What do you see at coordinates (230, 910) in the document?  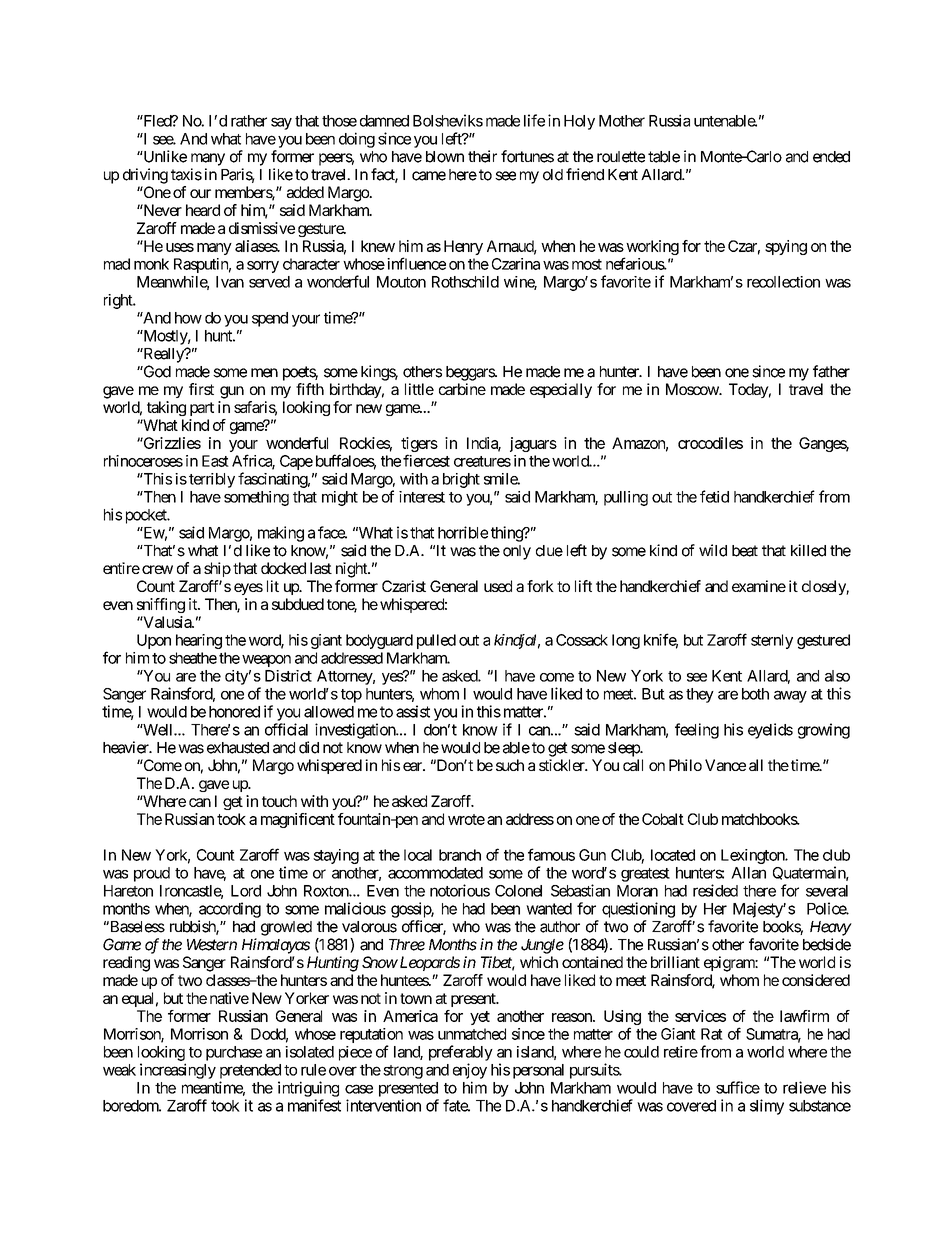 I see `according` at bounding box center [230, 910].
